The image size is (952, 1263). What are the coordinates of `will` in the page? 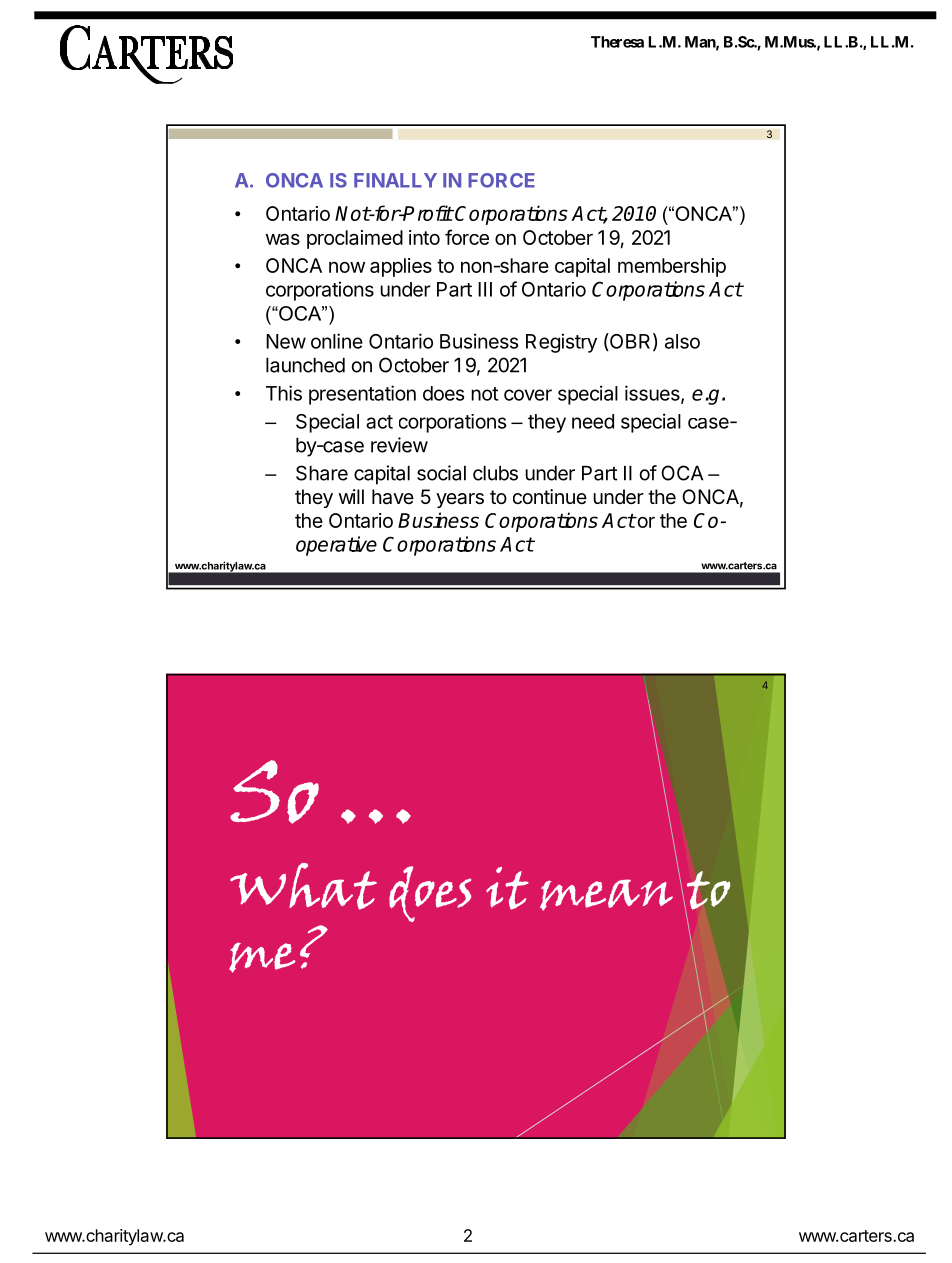 It's located at (351, 496).
